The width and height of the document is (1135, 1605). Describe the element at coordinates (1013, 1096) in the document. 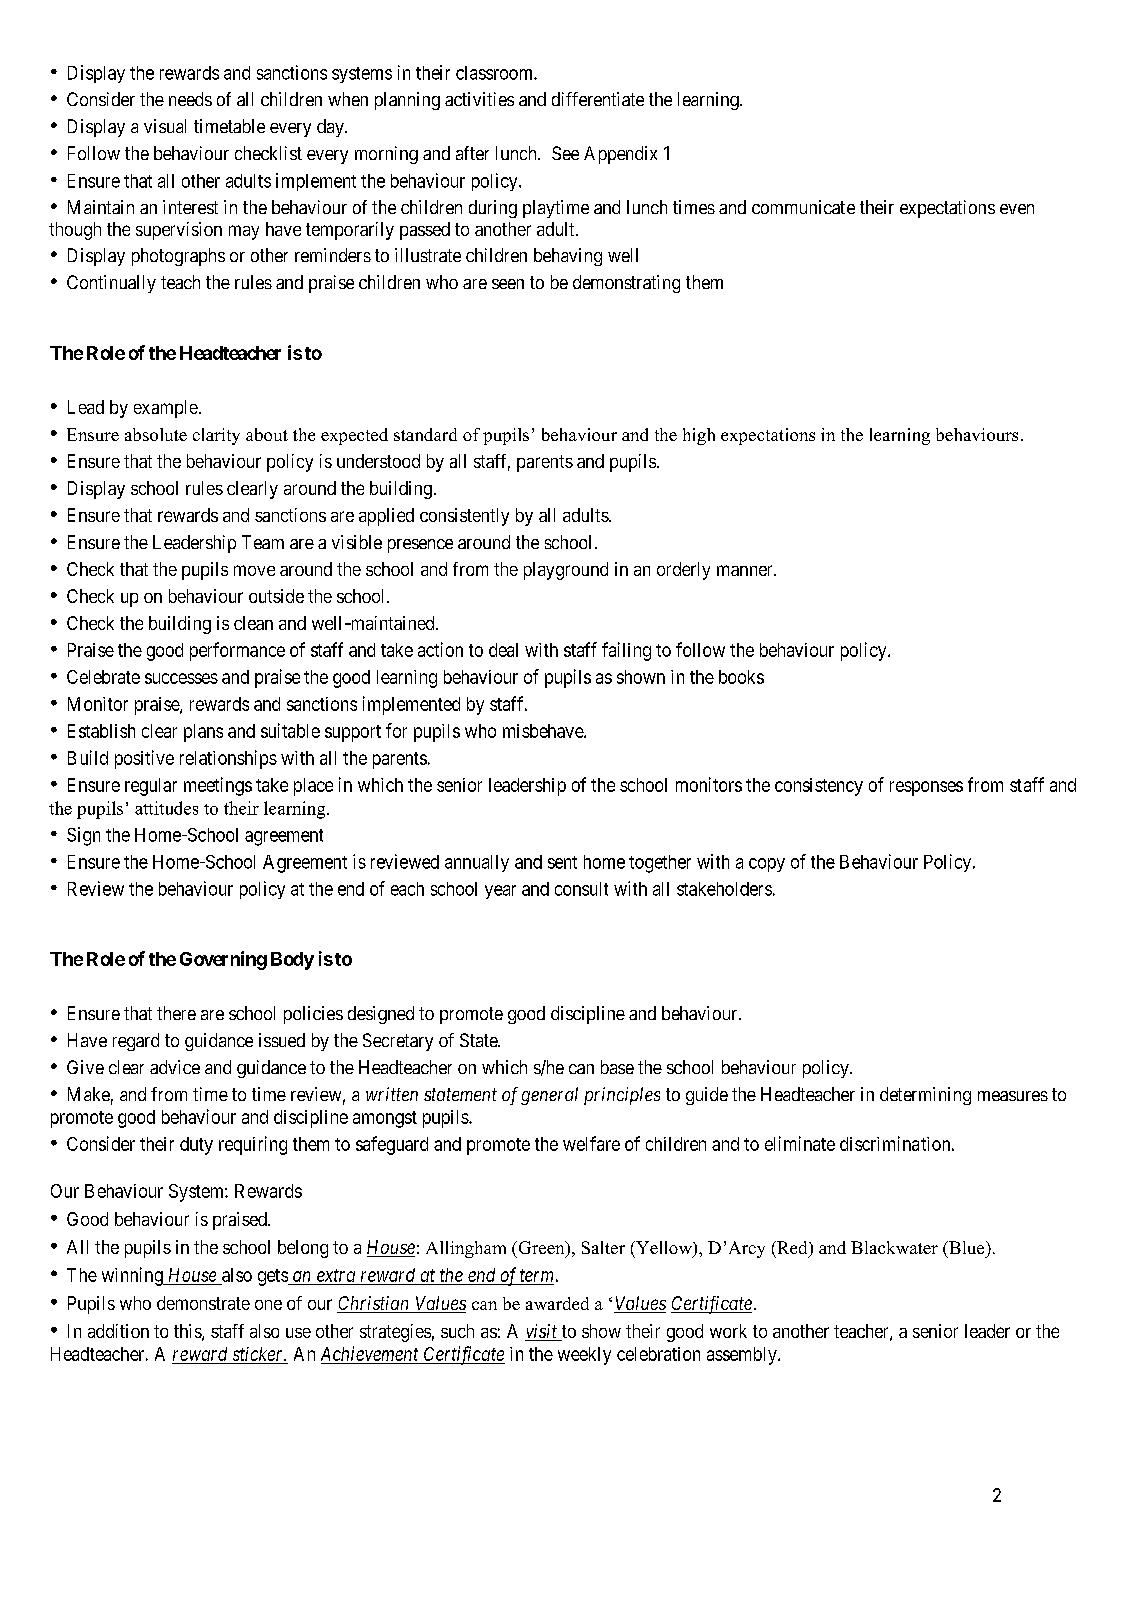

I see `measures` at that location.
